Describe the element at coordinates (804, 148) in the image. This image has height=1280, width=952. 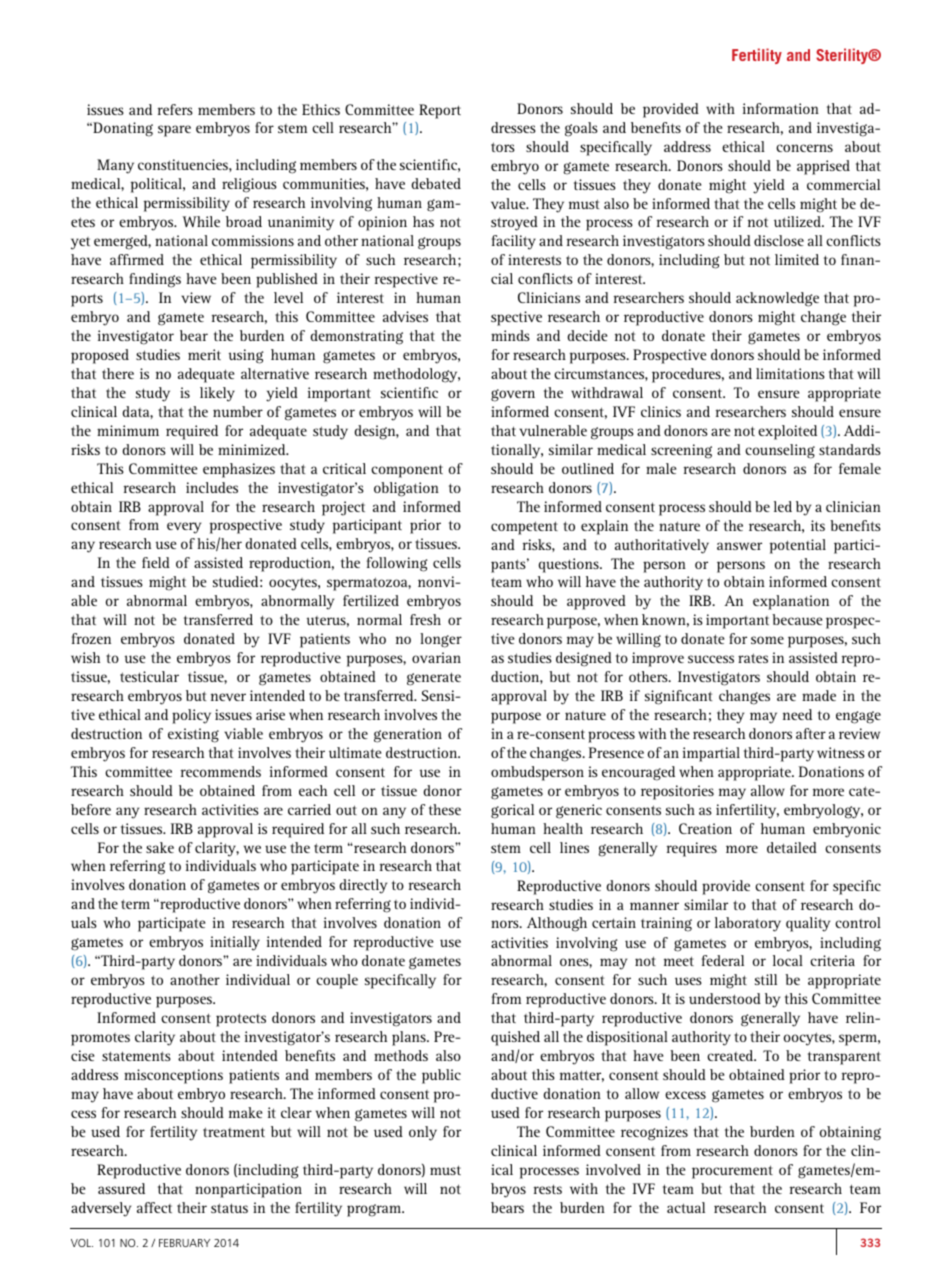
I see `concerns` at that location.
